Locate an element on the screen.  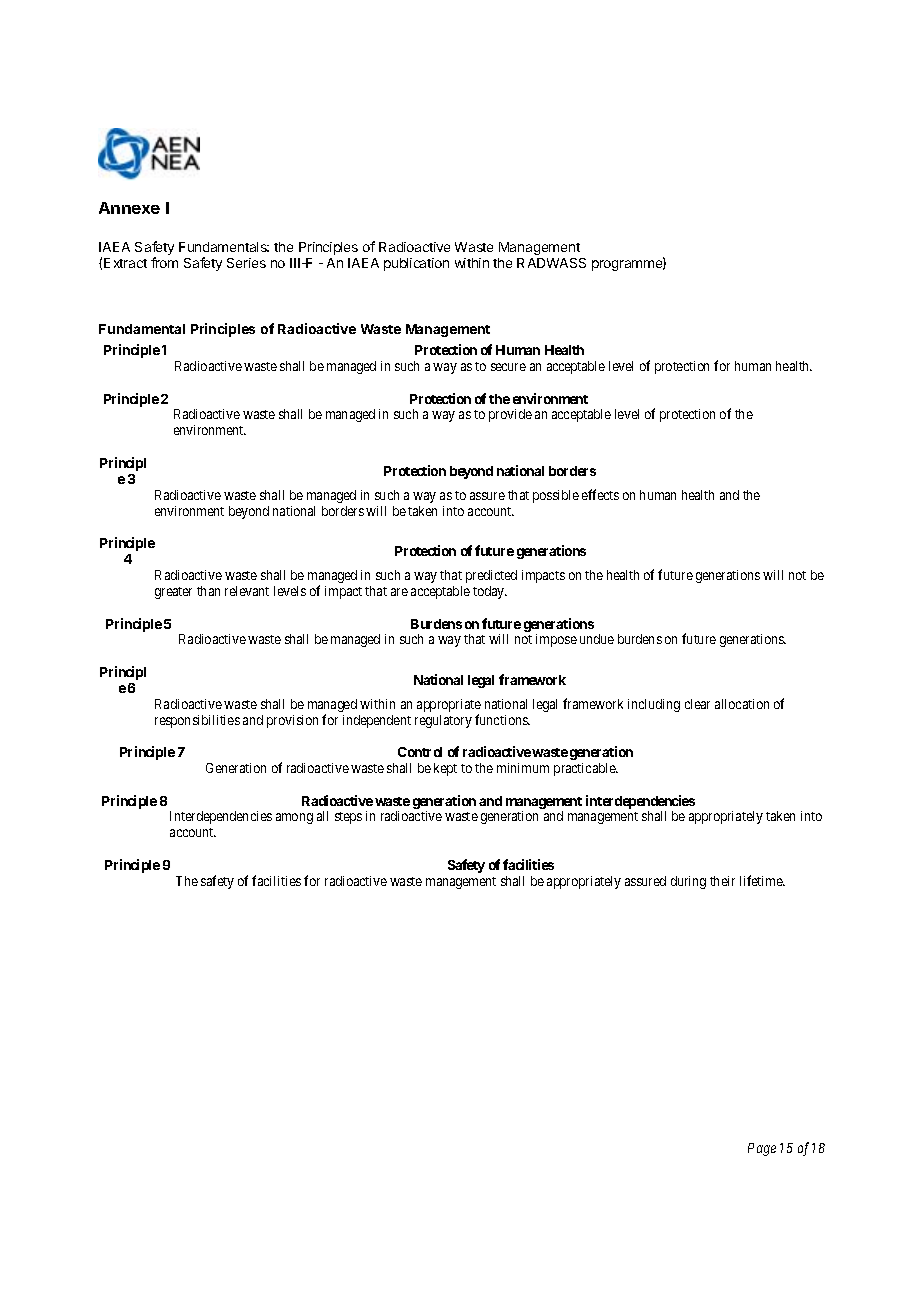
steps is located at coordinates (348, 818).
